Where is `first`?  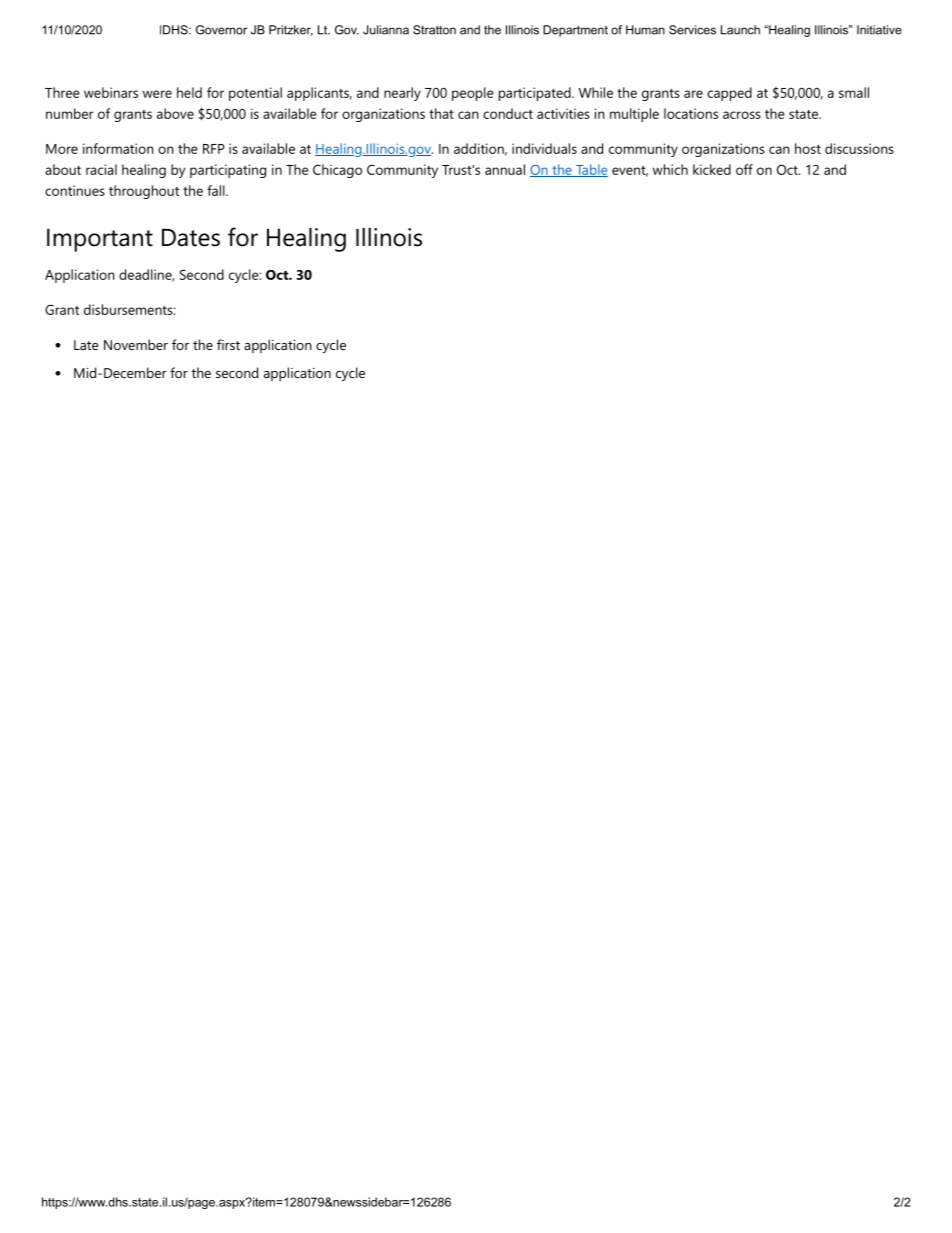 first is located at coordinates (228, 344).
